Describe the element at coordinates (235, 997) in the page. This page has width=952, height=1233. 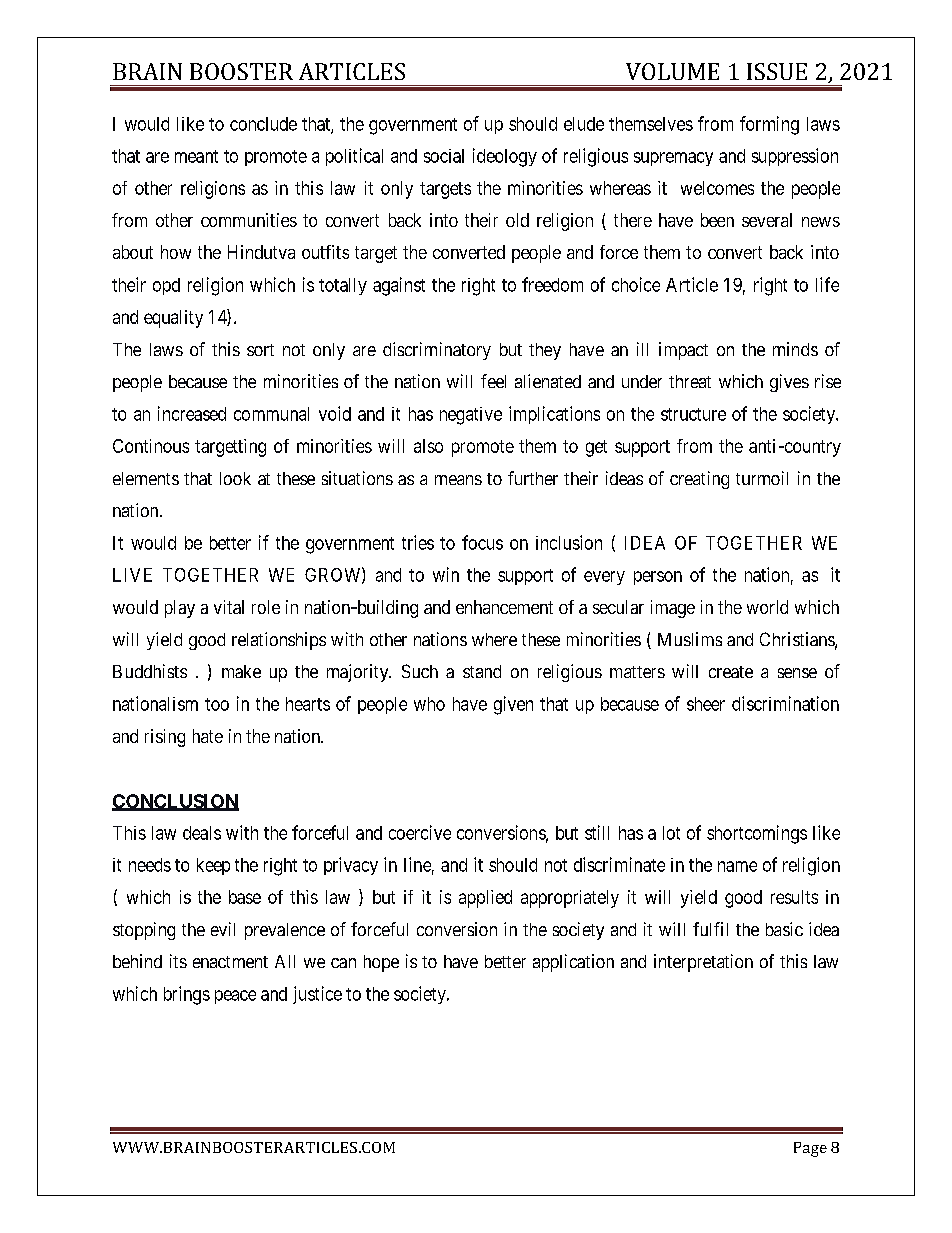
I see `peace` at that location.
